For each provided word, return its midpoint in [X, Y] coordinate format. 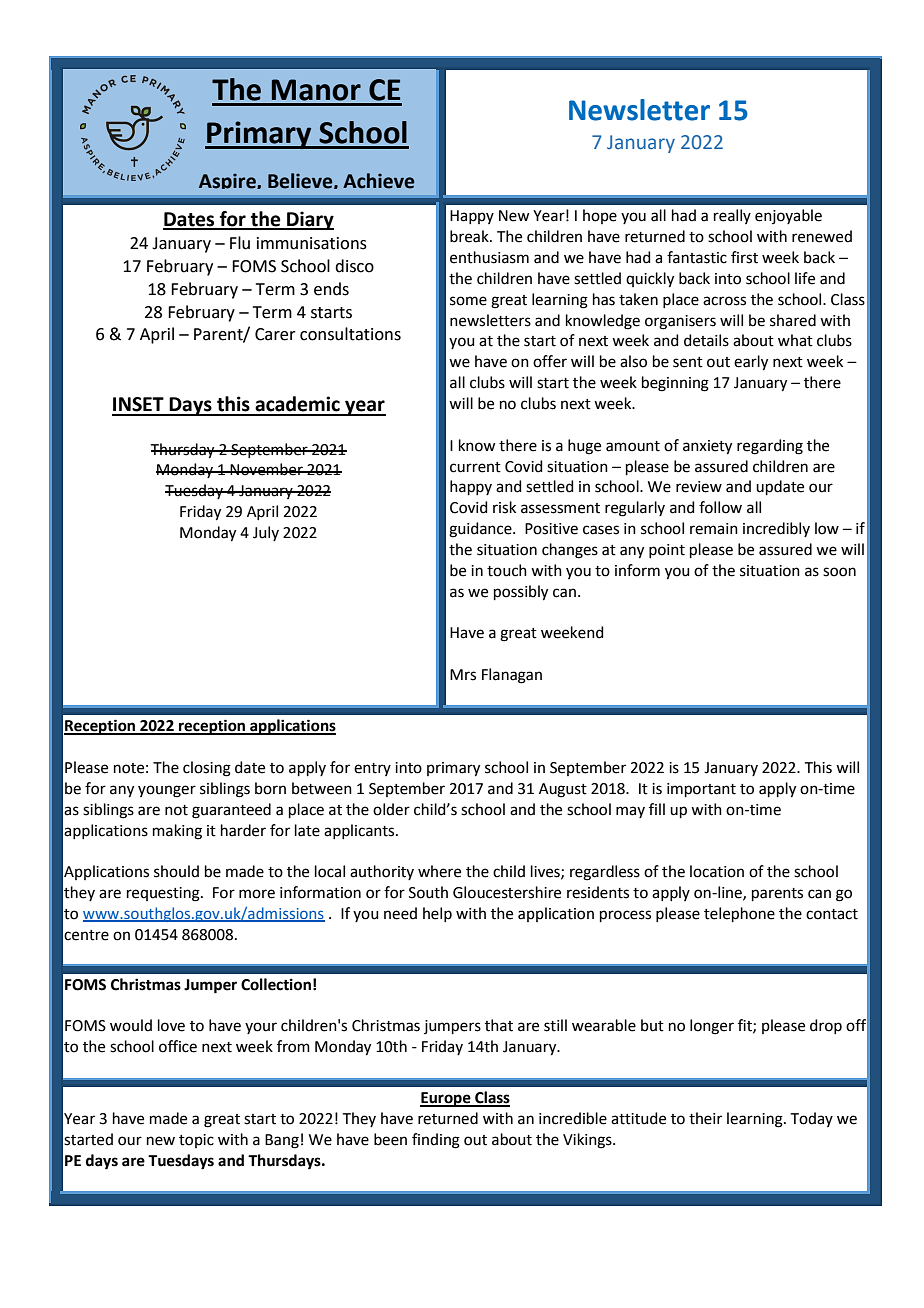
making [177, 832]
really [732, 216]
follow [720, 507]
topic [196, 1141]
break [470, 236]
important [701, 790]
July [266, 533]
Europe [446, 1099]
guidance [481, 530]
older [391, 809]
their [705, 1118]
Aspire [228, 181]
